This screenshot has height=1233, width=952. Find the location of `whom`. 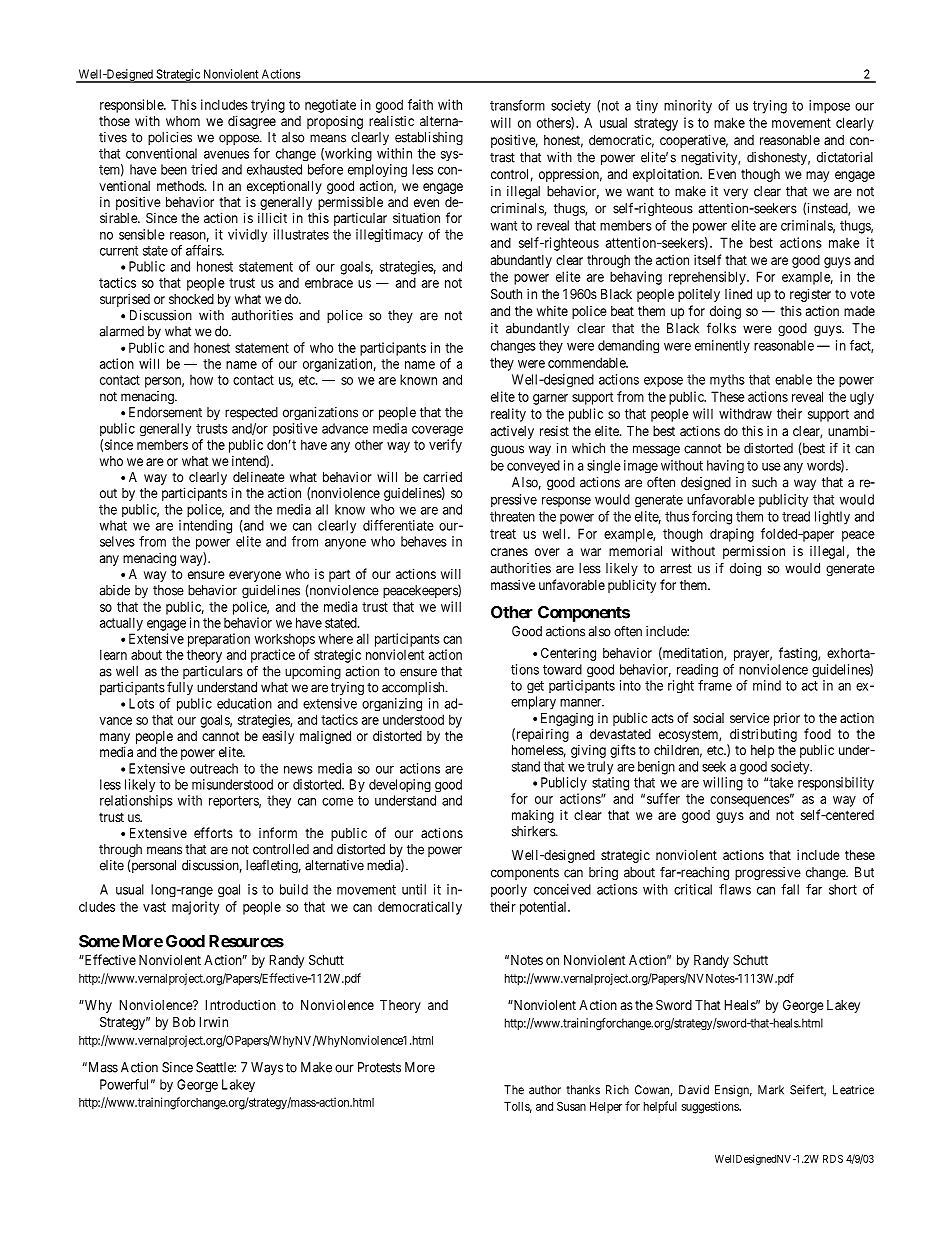

whom is located at coordinates (183, 121).
